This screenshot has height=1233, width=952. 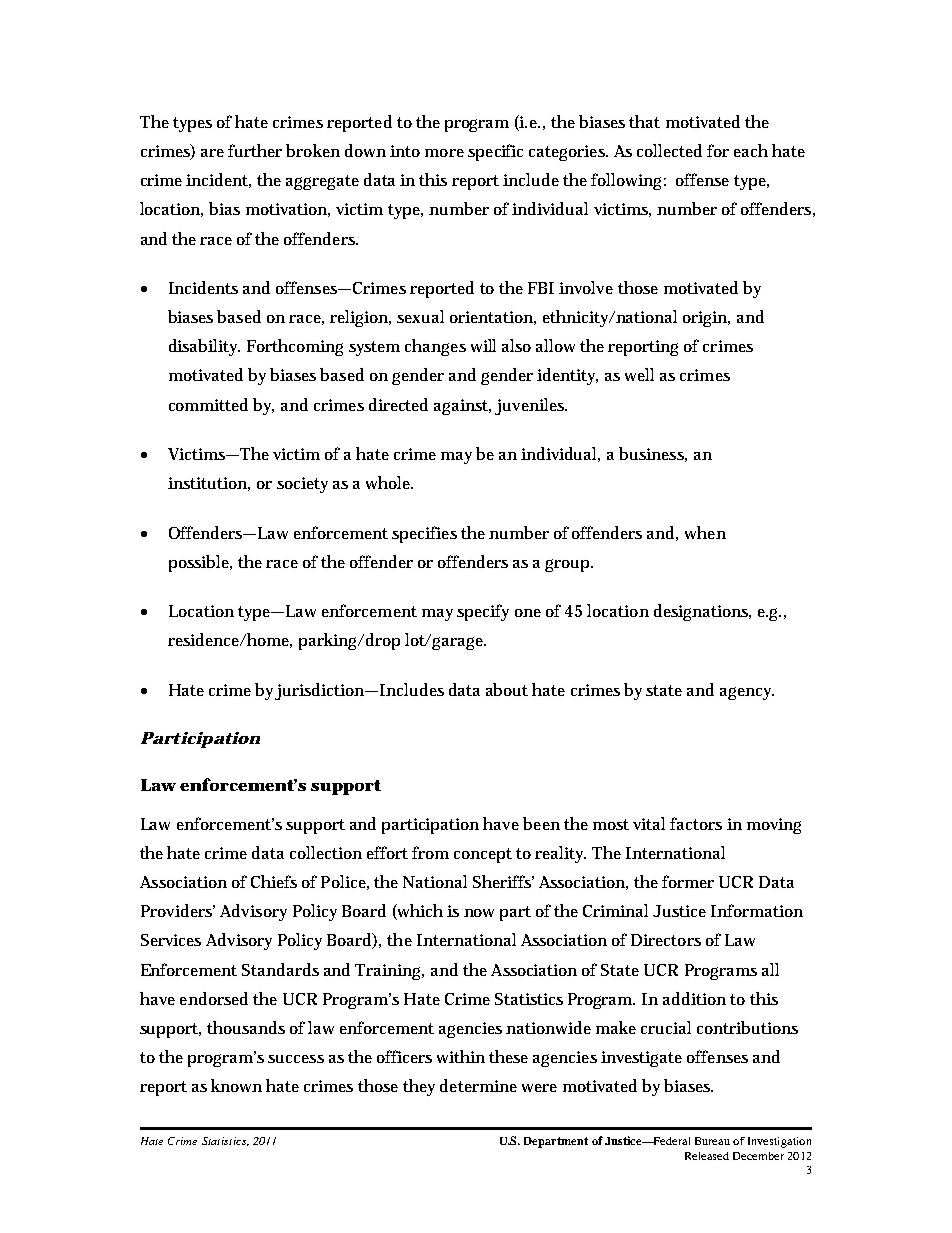 What do you see at coordinates (495, 152) in the screenshot?
I see `specific` at bounding box center [495, 152].
